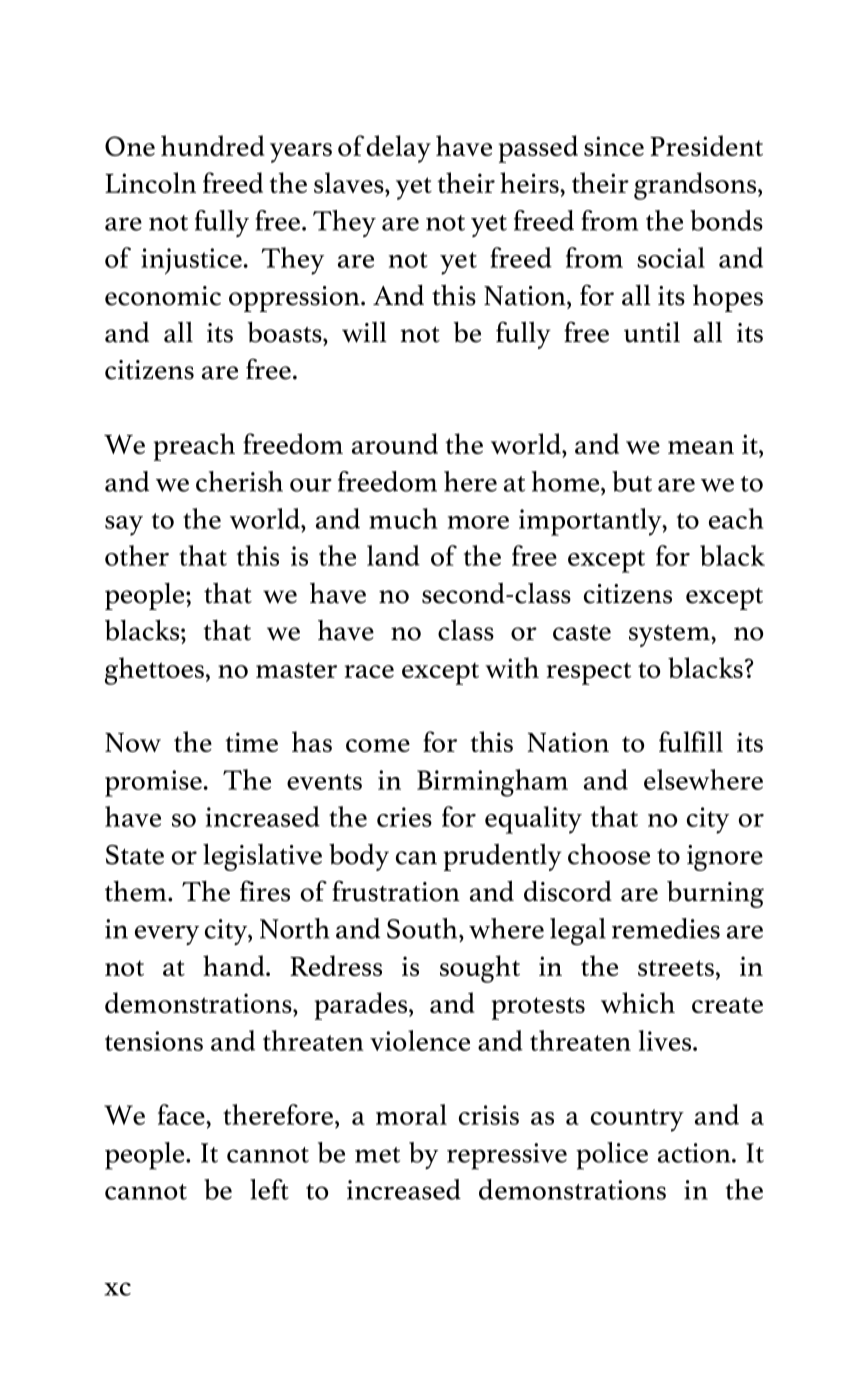 This screenshot has height=1389, width=868. Describe the element at coordinates (695, 186) in the screenshot. I see `grandsons` at that location.
